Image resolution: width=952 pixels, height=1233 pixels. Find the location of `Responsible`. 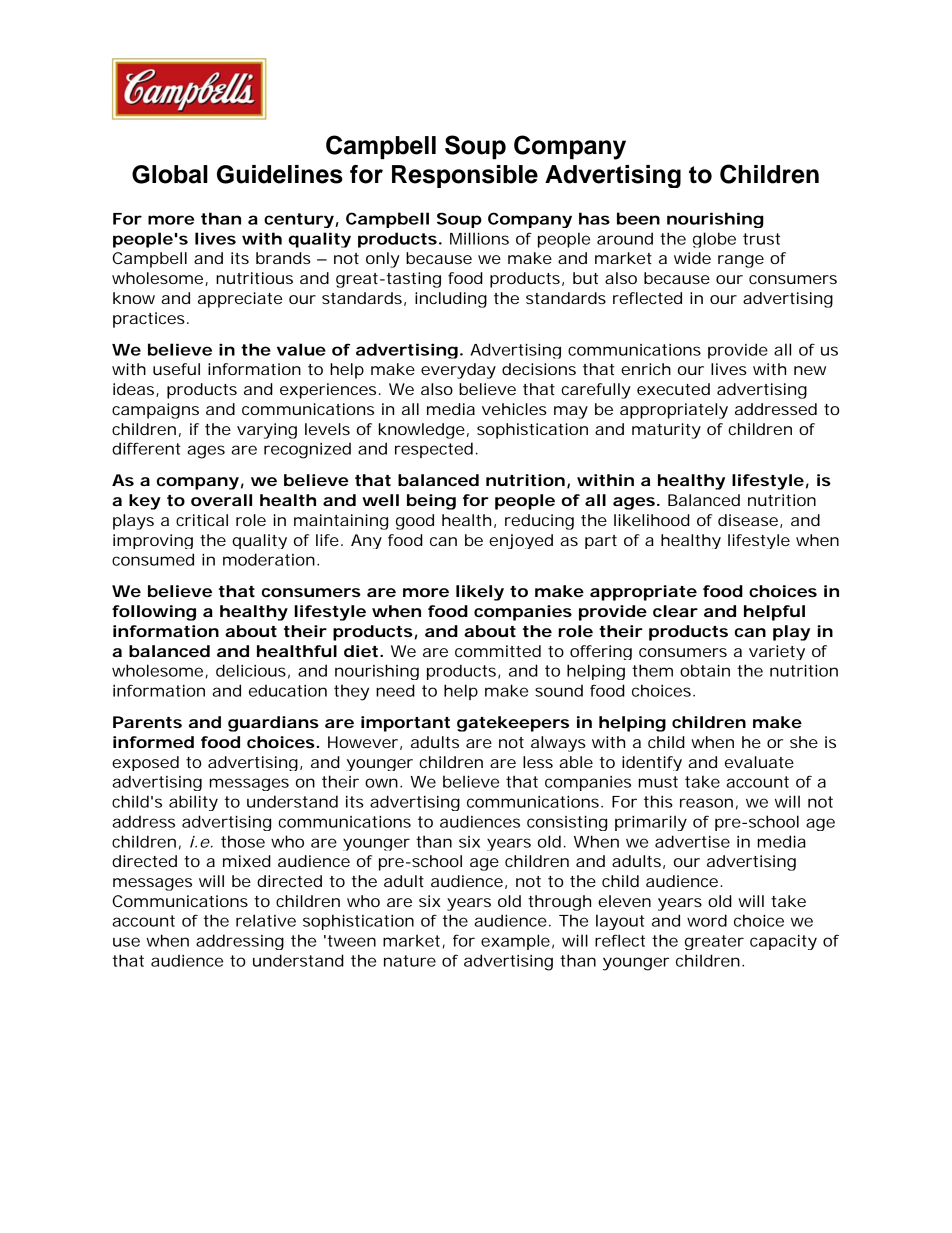

Responsible is located at coordinates (465, 176).
